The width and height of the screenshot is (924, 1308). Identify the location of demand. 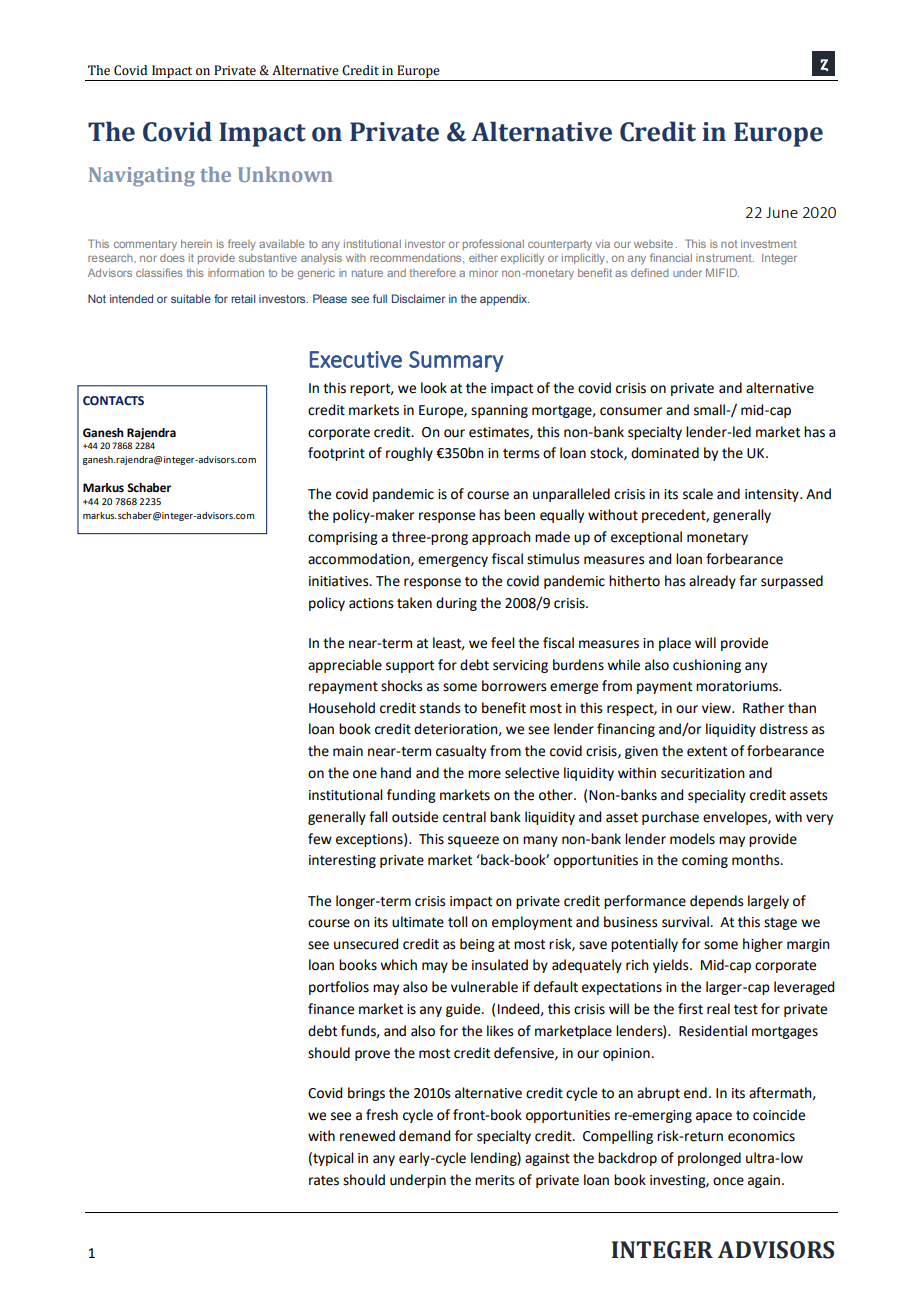
(424, 1136).
